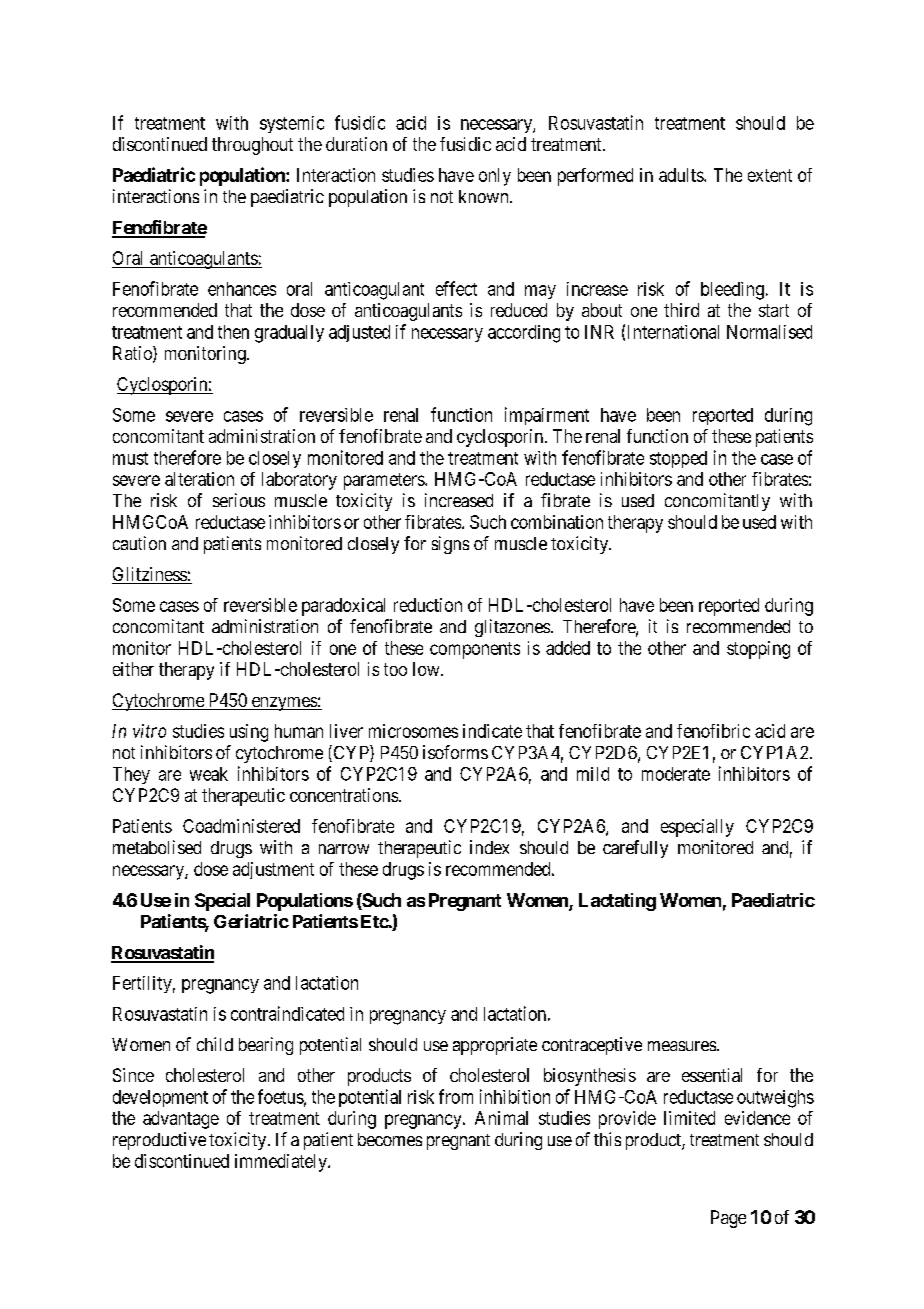  What do you see at coordinates (495, 177) in the screenshot?
I see `only` at bounding box center [495, 177].
